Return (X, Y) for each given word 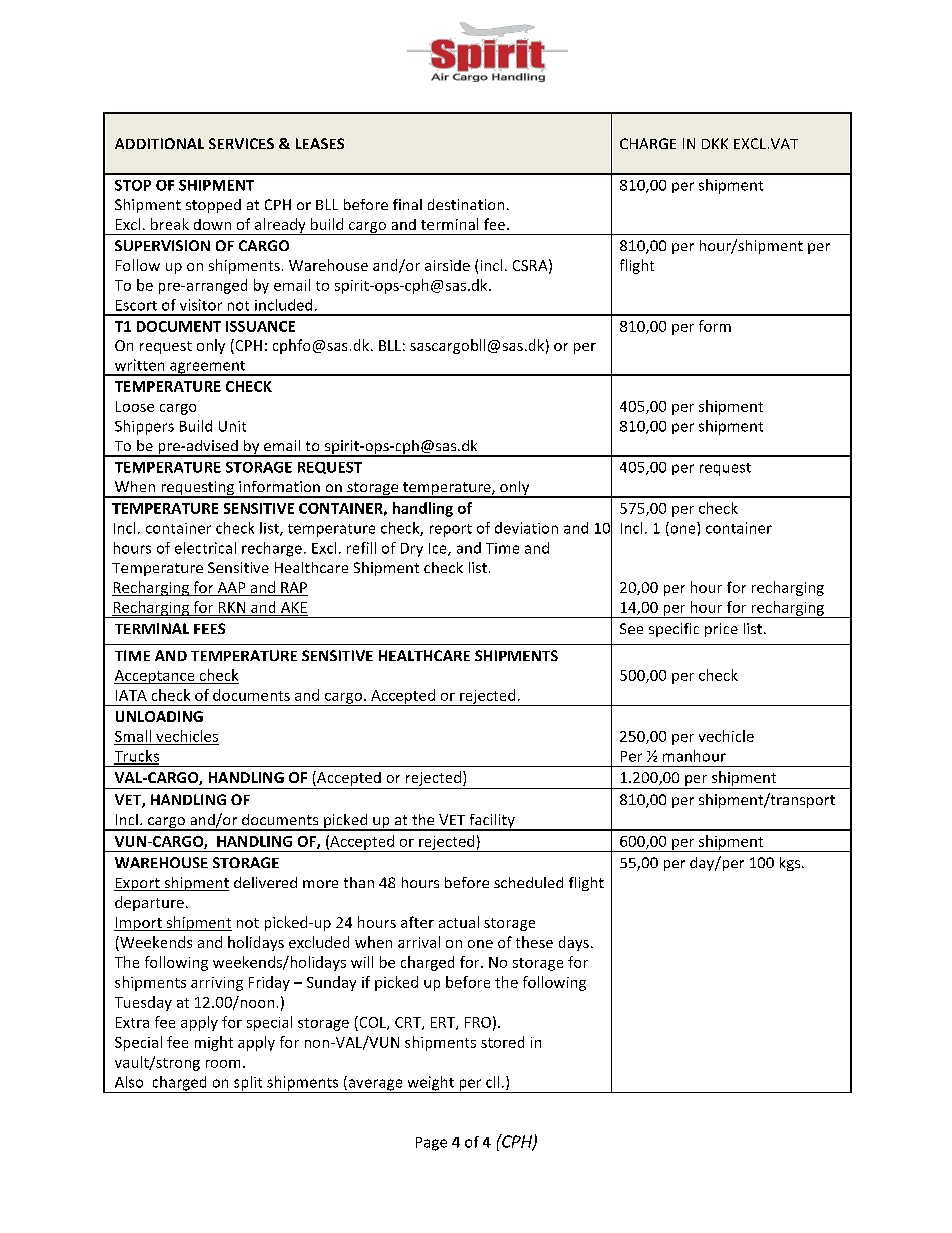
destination (466, 204)
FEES (209, 628)
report (451, 530)
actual (459, 922)
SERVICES (241, 143)
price (721, 630)
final (407, 204)
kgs (791, 864)
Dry (412, 550)
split (248, 1084)
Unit (232, 426)
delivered (265, 882)
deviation (526, 528)
